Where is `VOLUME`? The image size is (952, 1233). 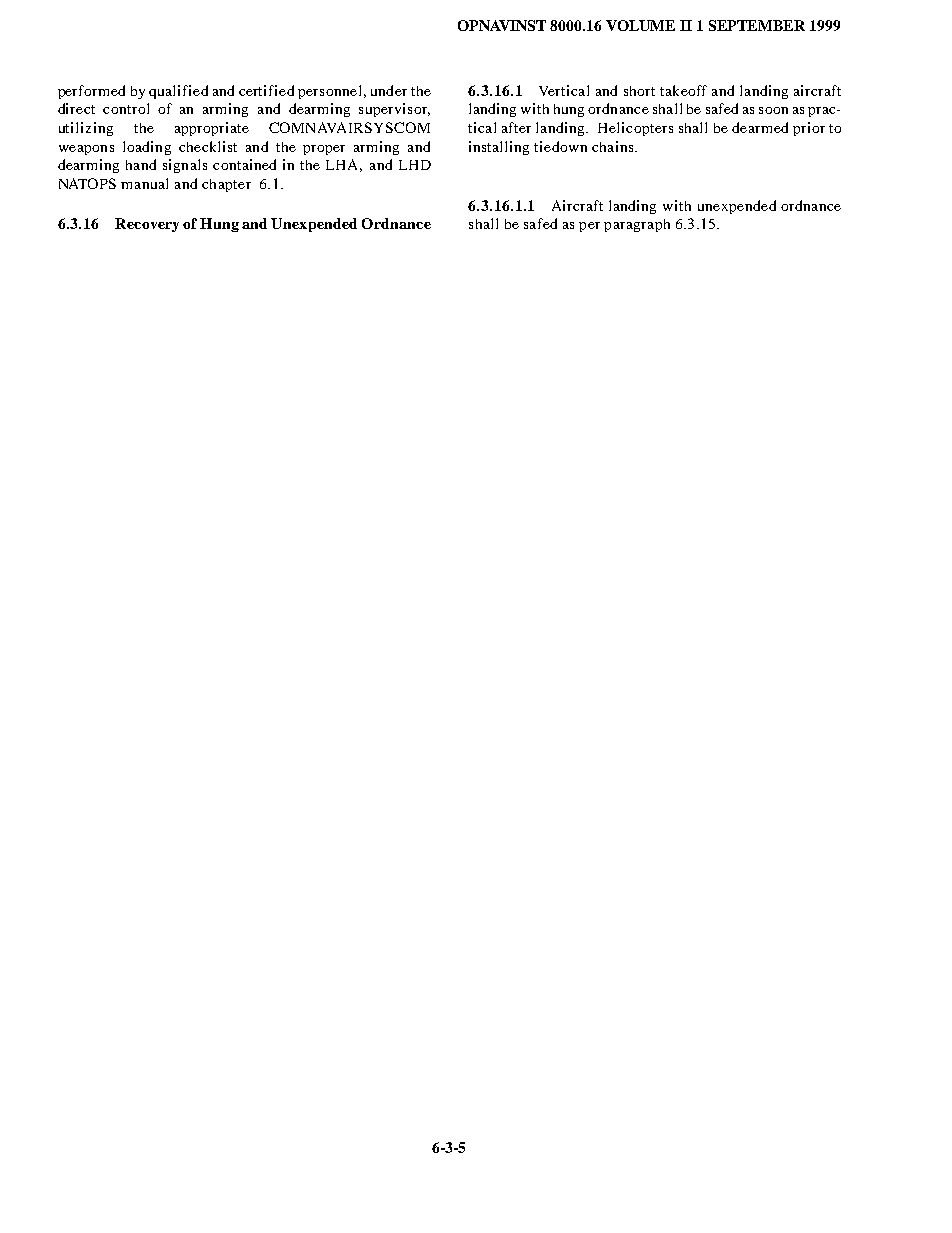
VOLUME is located at coordinates (640, 25).
